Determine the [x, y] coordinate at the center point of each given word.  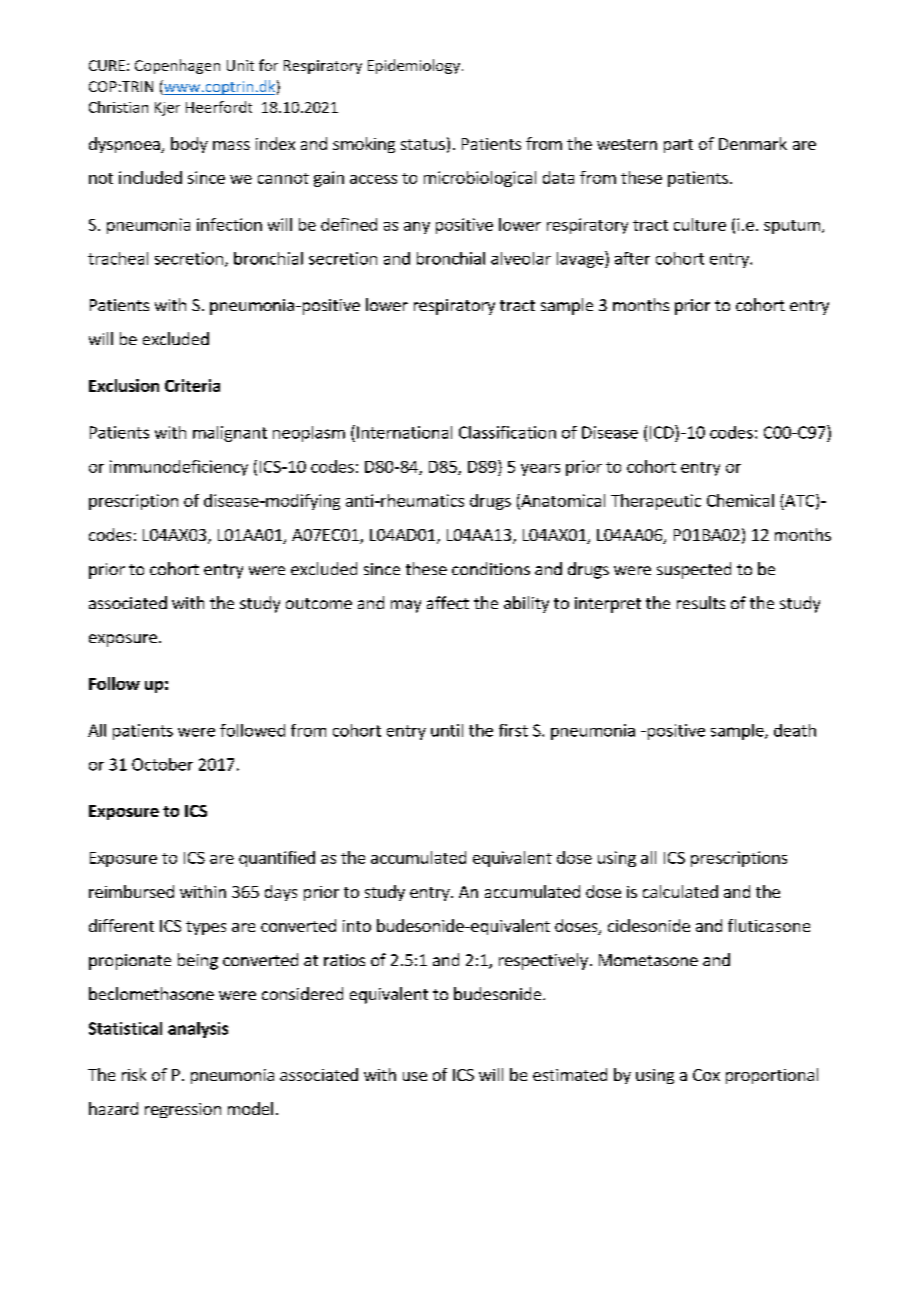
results [701, 602]
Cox [706, 1075]
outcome [319, 603]
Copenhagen [177, 66]
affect [448, 602]
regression [183, 1110]
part [678, 146]
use [415, 1076]
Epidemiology [414, 66]
